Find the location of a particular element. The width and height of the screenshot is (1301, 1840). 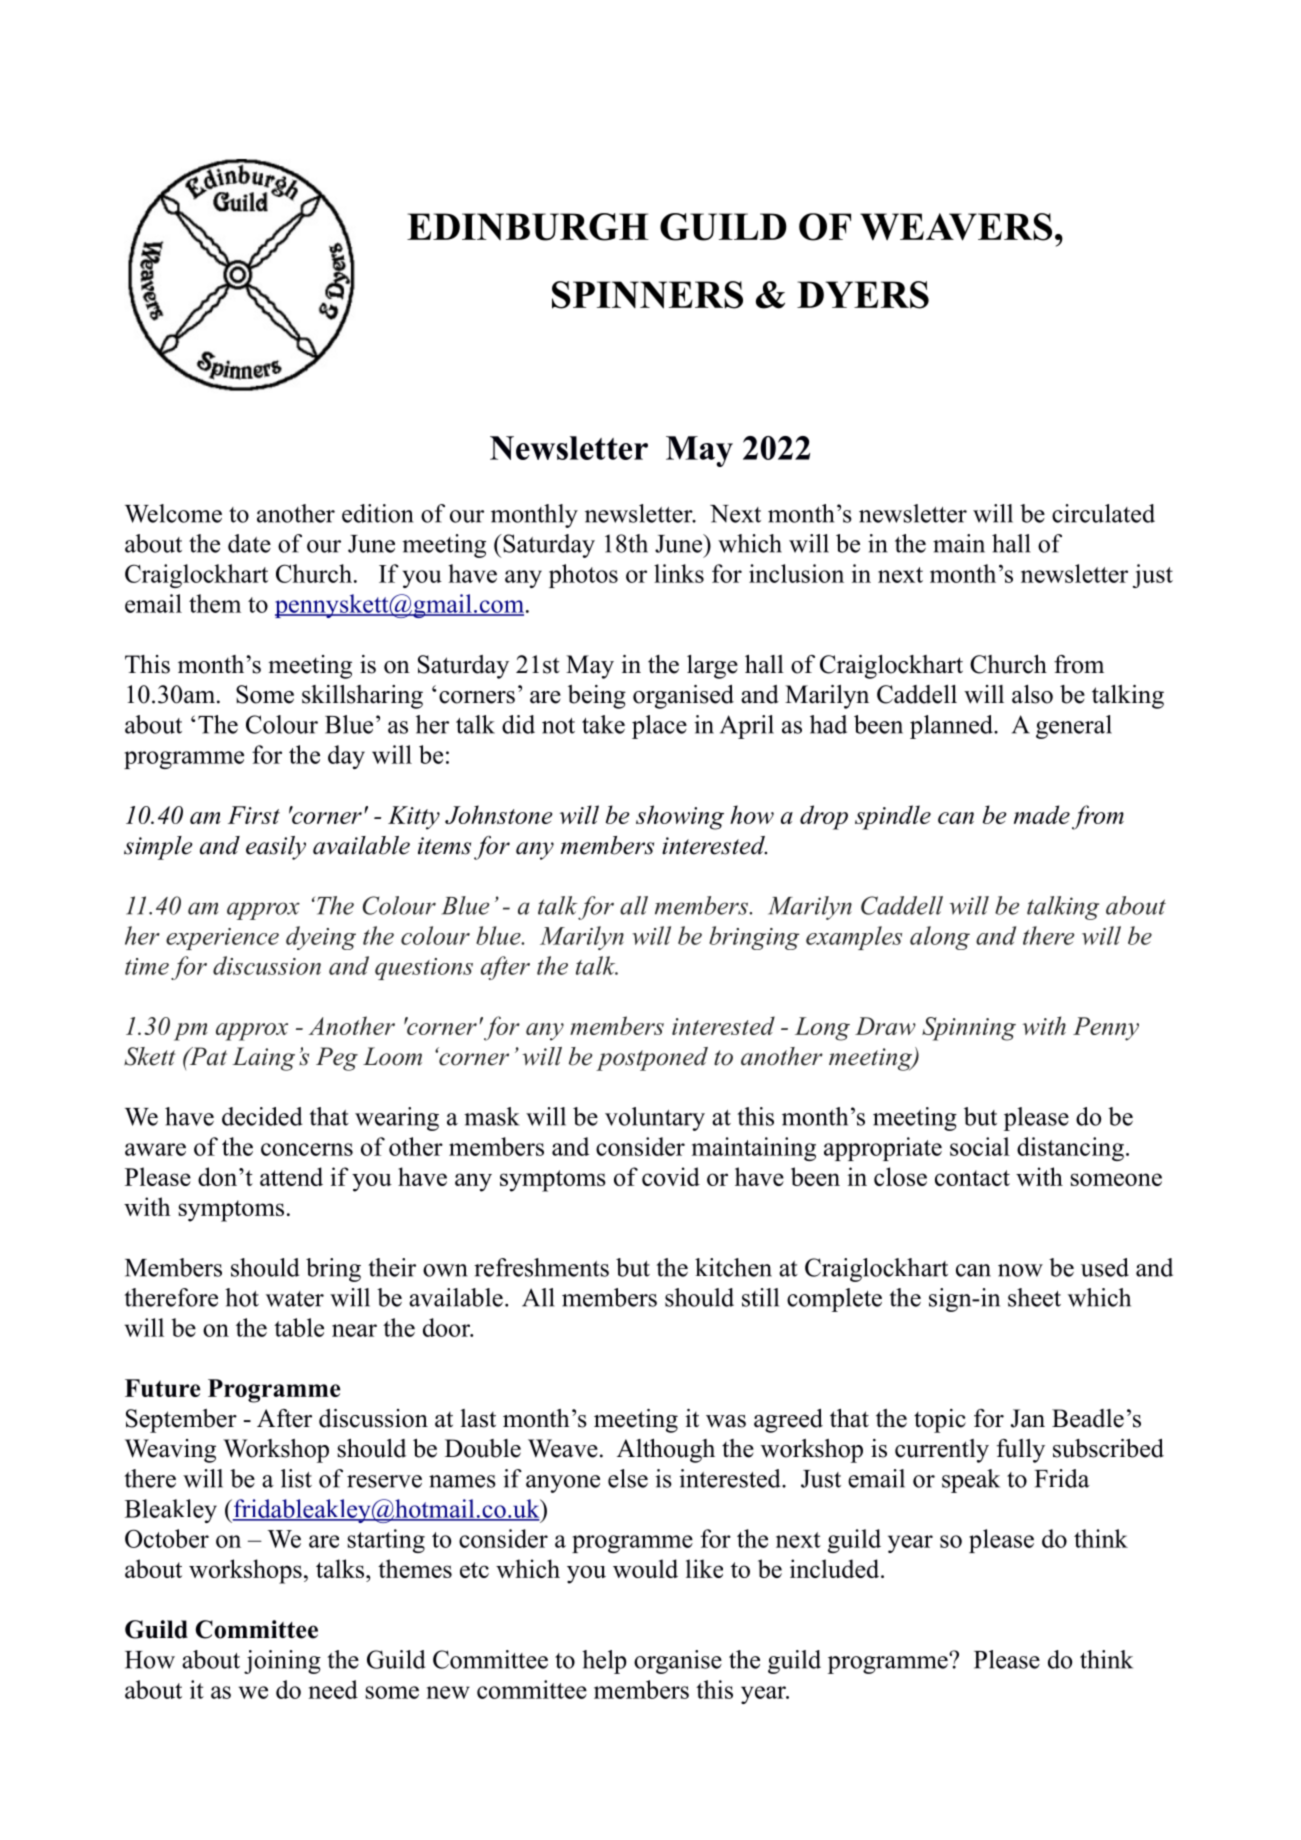

EDINBURGH is located at coordinates (528, 227).
